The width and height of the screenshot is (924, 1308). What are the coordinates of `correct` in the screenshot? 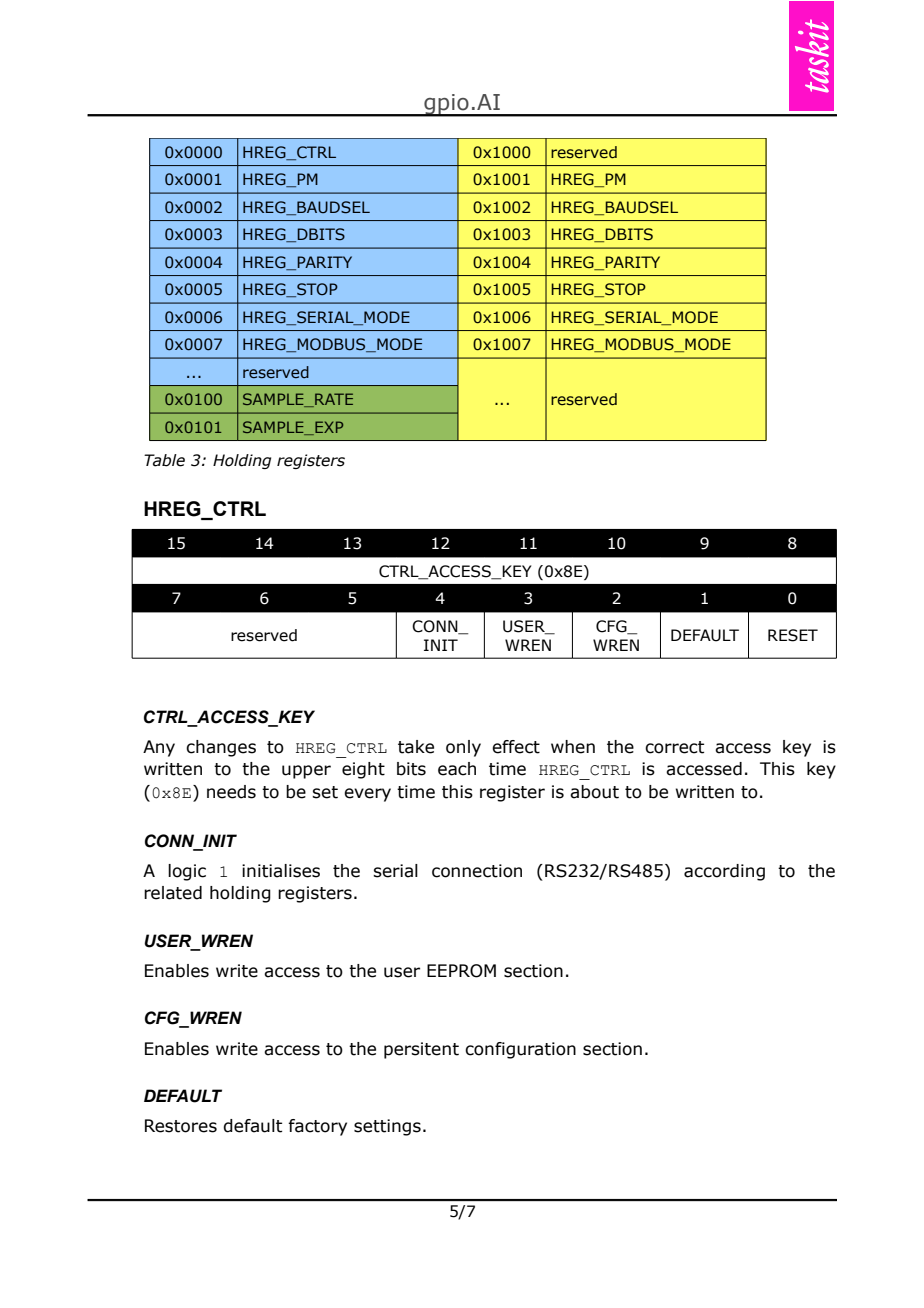 It's located at (674, 747).
